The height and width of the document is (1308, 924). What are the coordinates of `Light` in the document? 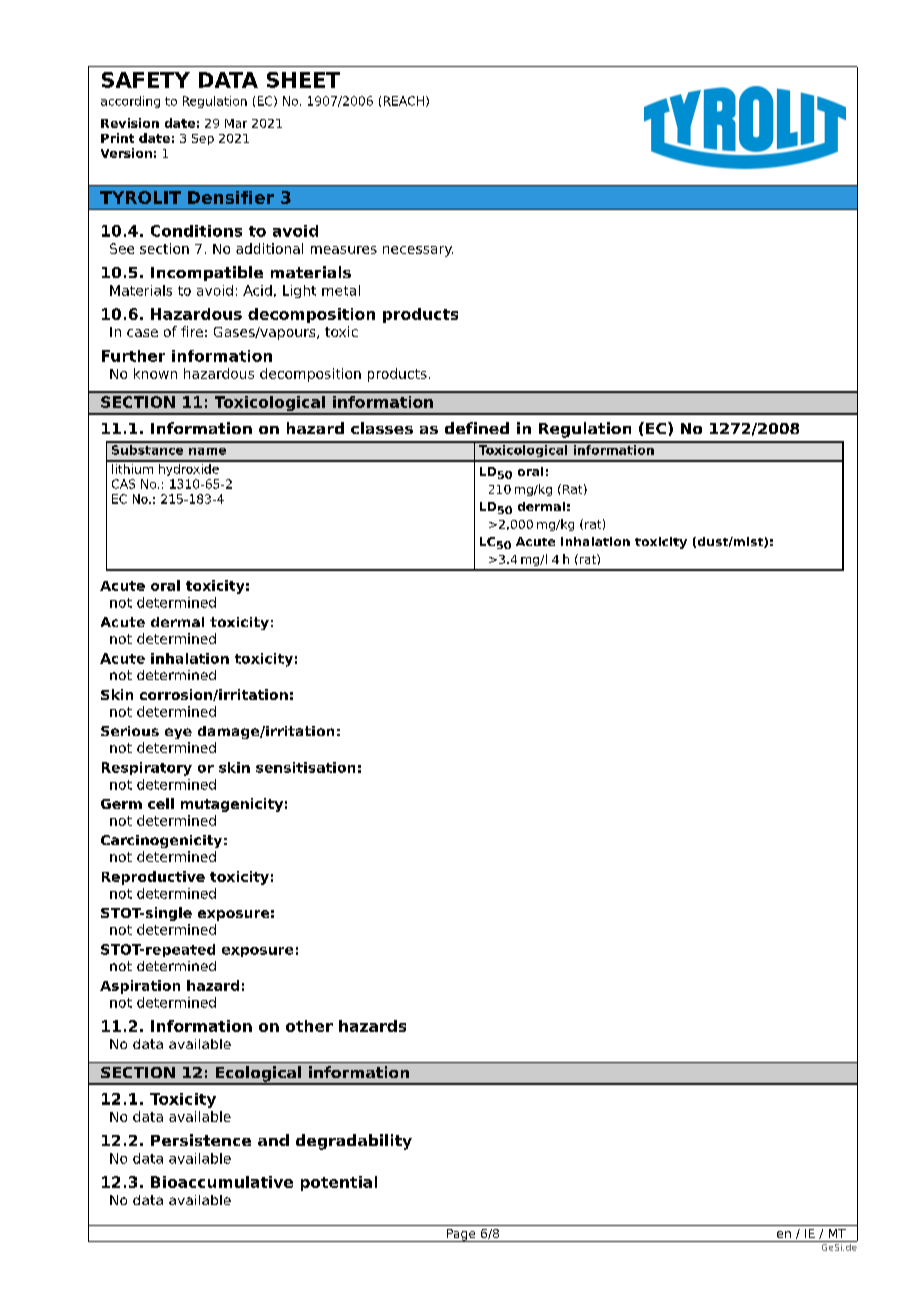 It's located at (299, 291).
